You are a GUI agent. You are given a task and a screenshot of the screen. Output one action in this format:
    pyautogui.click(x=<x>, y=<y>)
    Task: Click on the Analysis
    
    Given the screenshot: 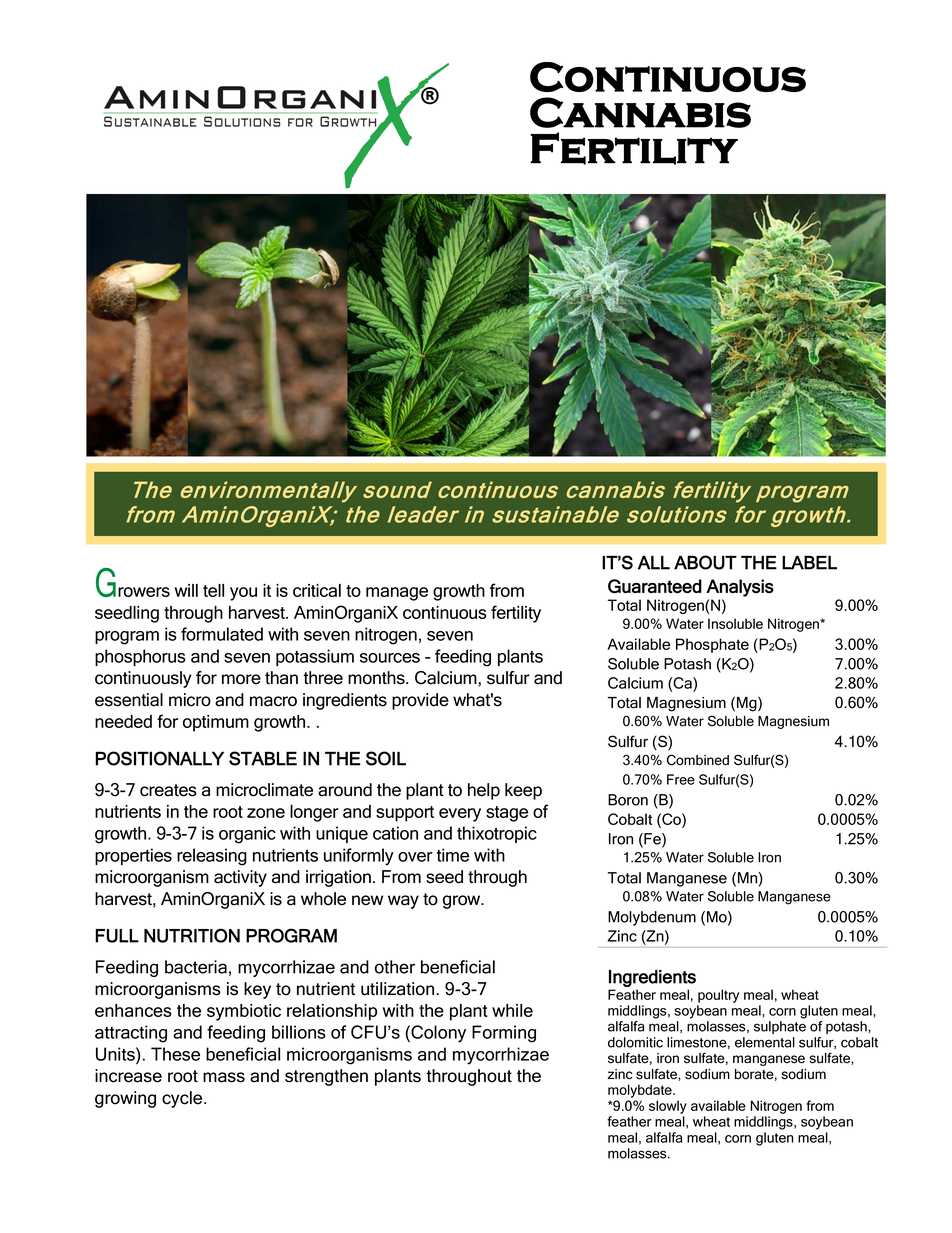 What is the action you would take?
    pyautogui.click(x=740, y=588)
